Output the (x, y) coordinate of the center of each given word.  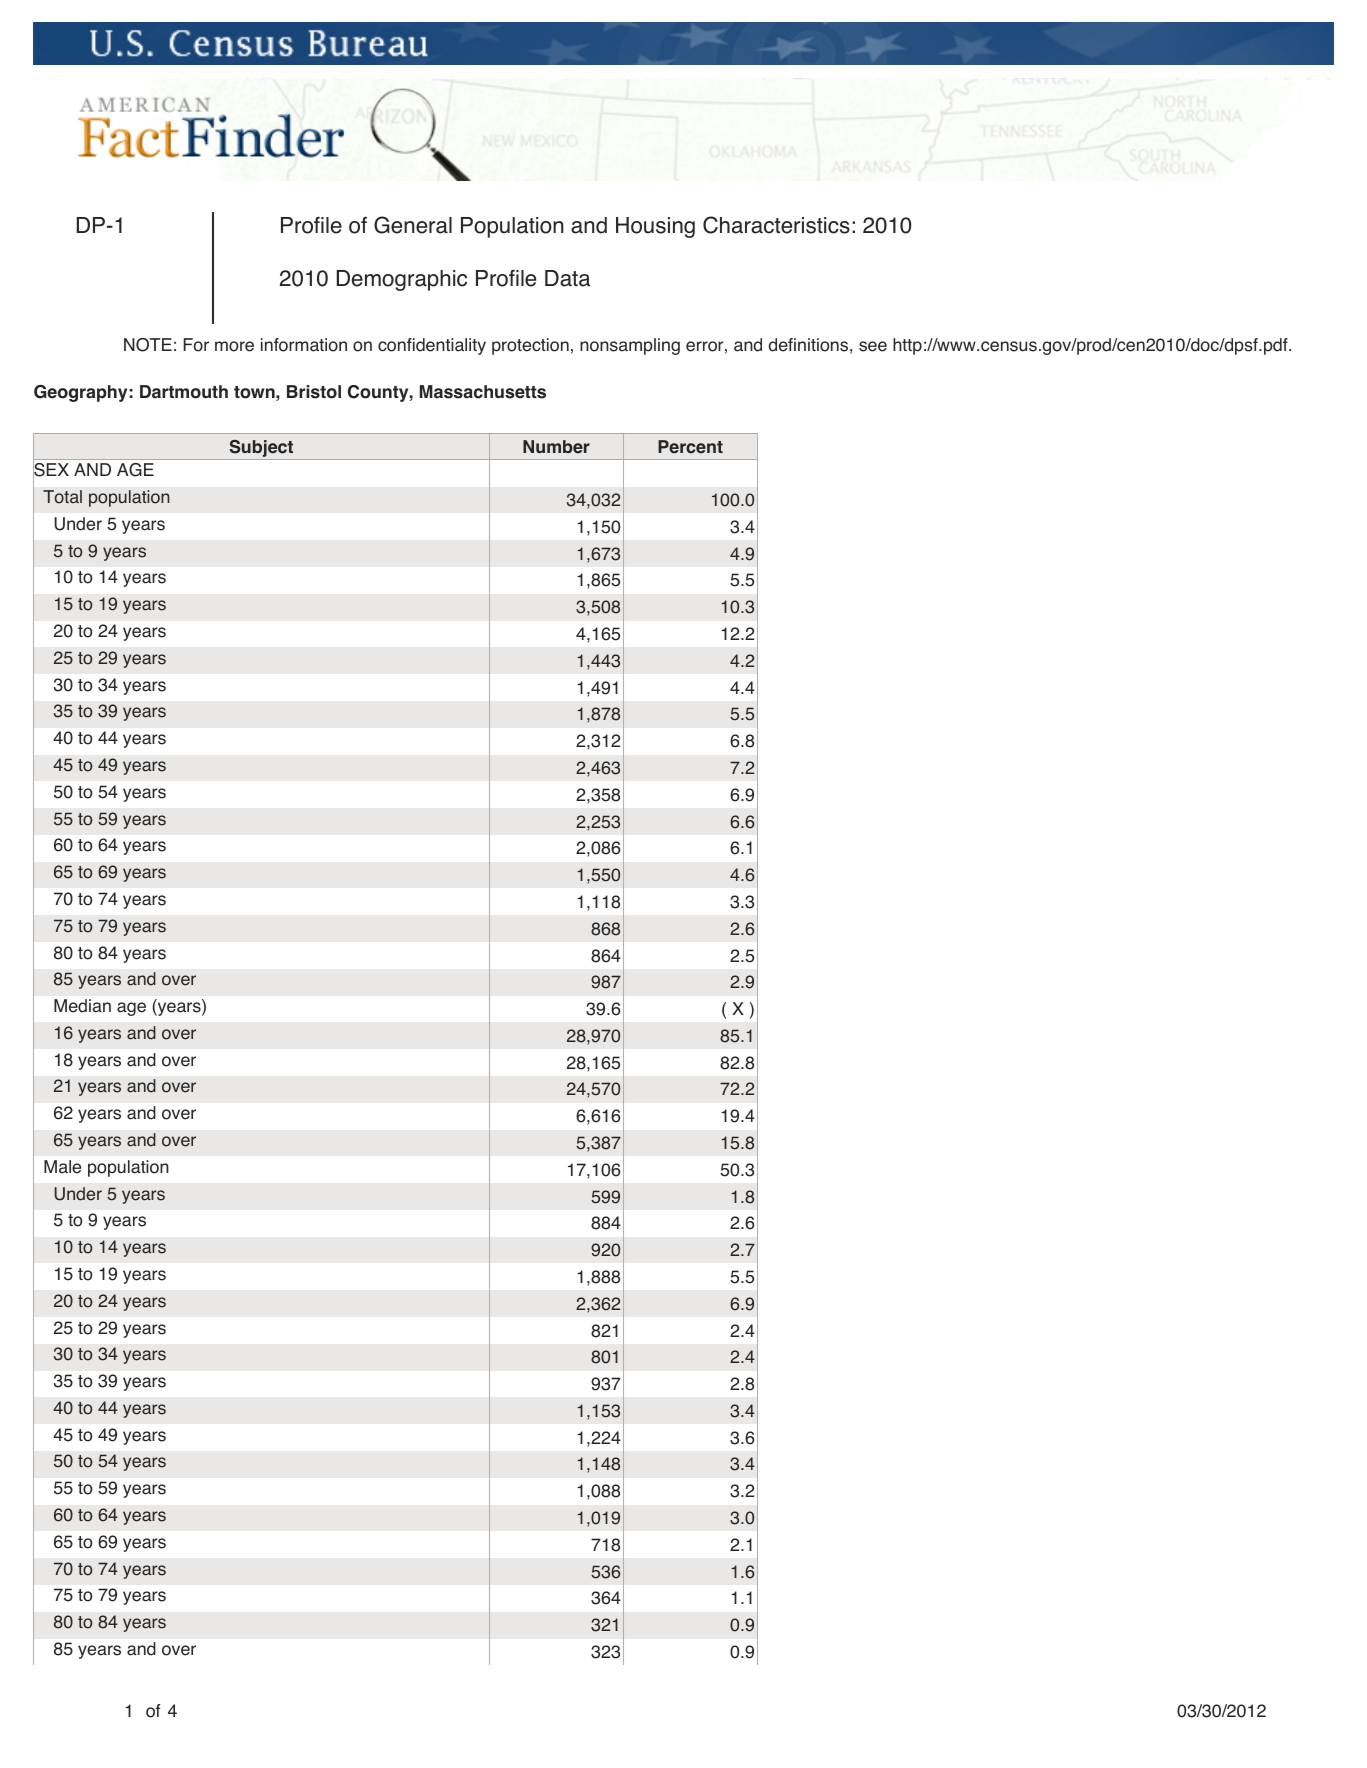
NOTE (148, 345)
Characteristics (776, 225)
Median (82, 1006)
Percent (690, 447)
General (413, 225)
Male (62, 1167)
